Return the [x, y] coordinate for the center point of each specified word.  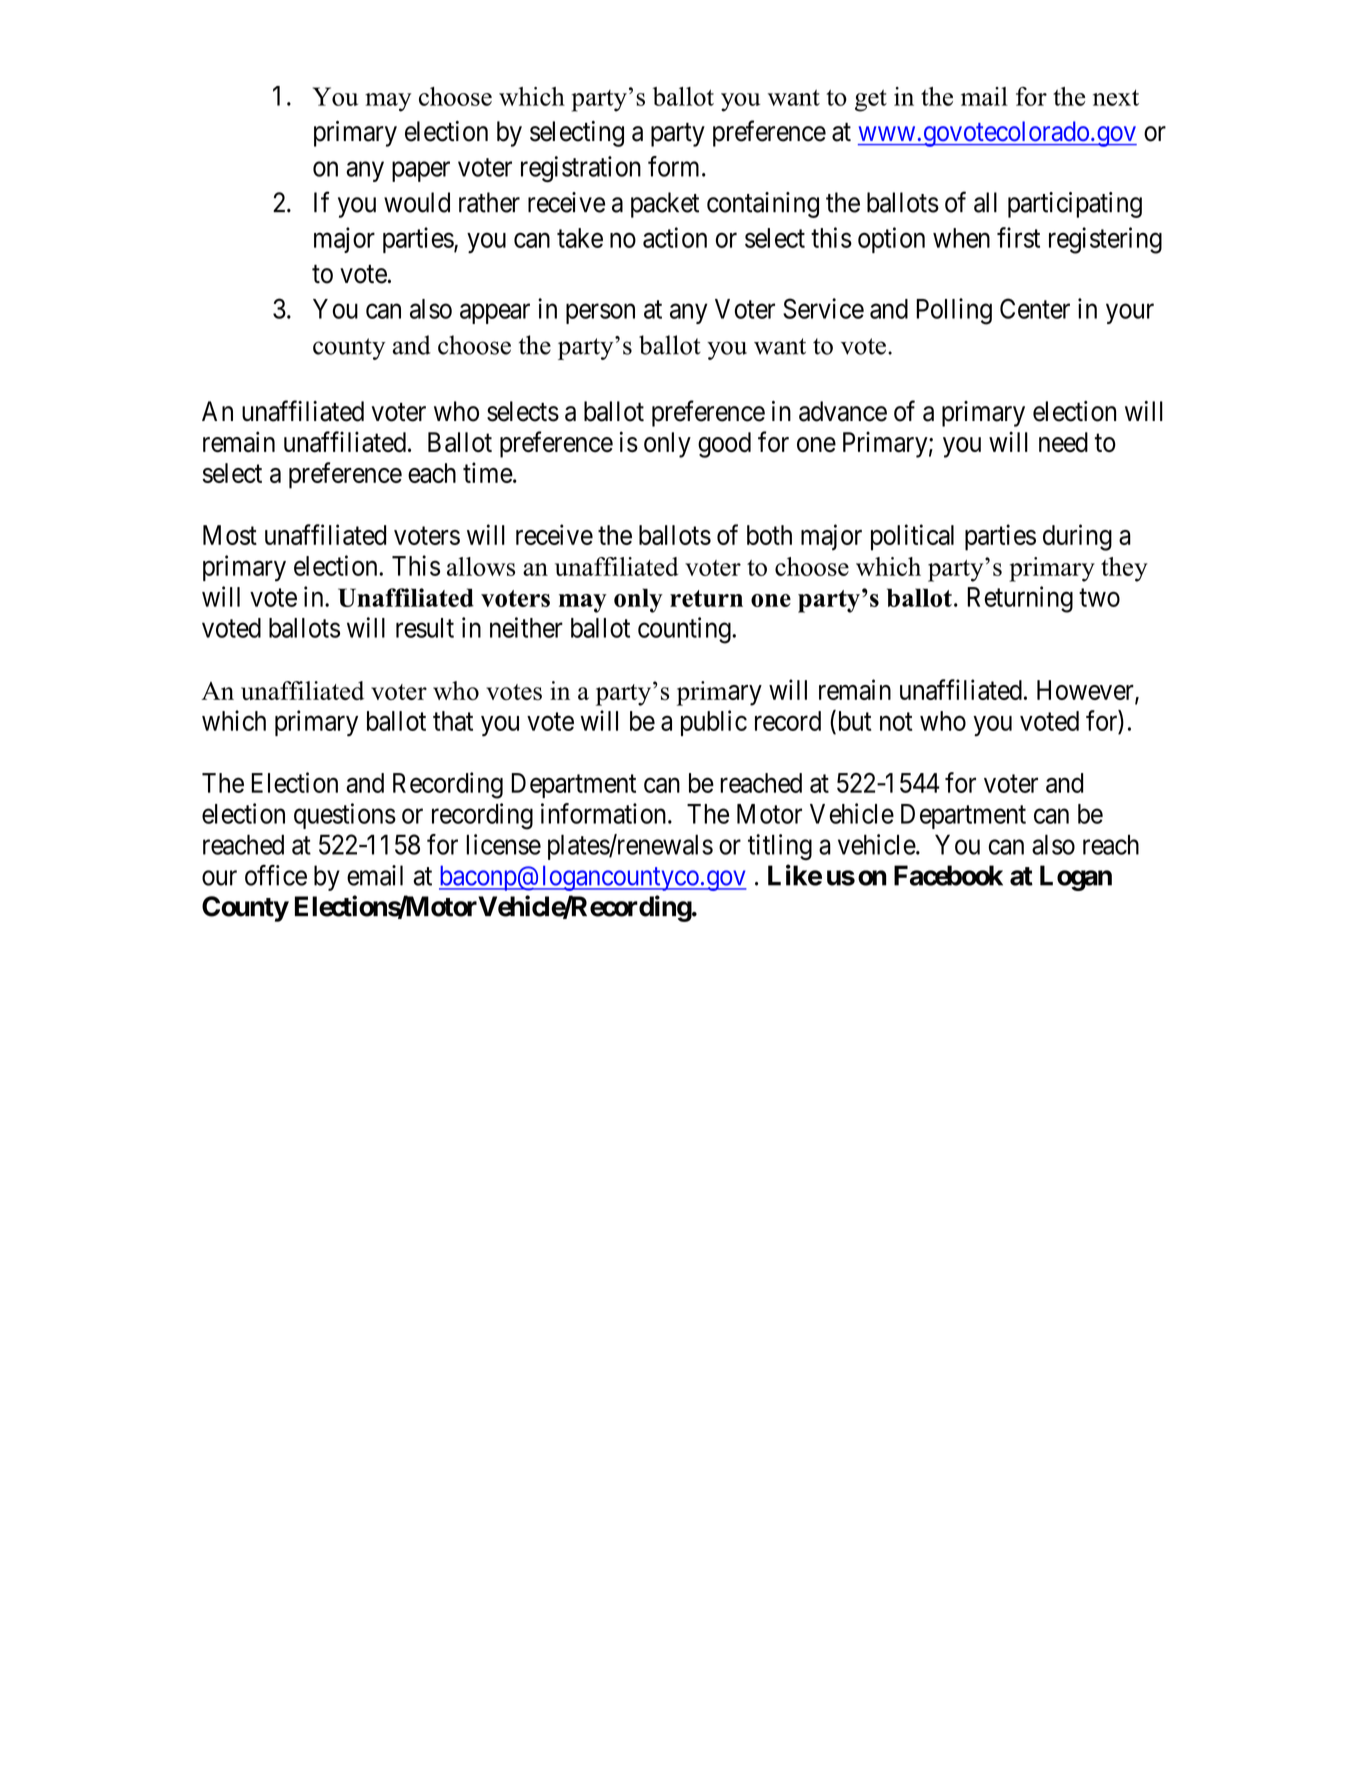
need [1063, 442]
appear [495, 314]
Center [1035, 308]
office [276, 875]
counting [685, 630]
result [425, 628]
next [1116, 97]
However [1086, 691]
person [600, 314]
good [724, 445]
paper [421, 172]
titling [780, 847]
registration [581, 169]
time [488, 472]
